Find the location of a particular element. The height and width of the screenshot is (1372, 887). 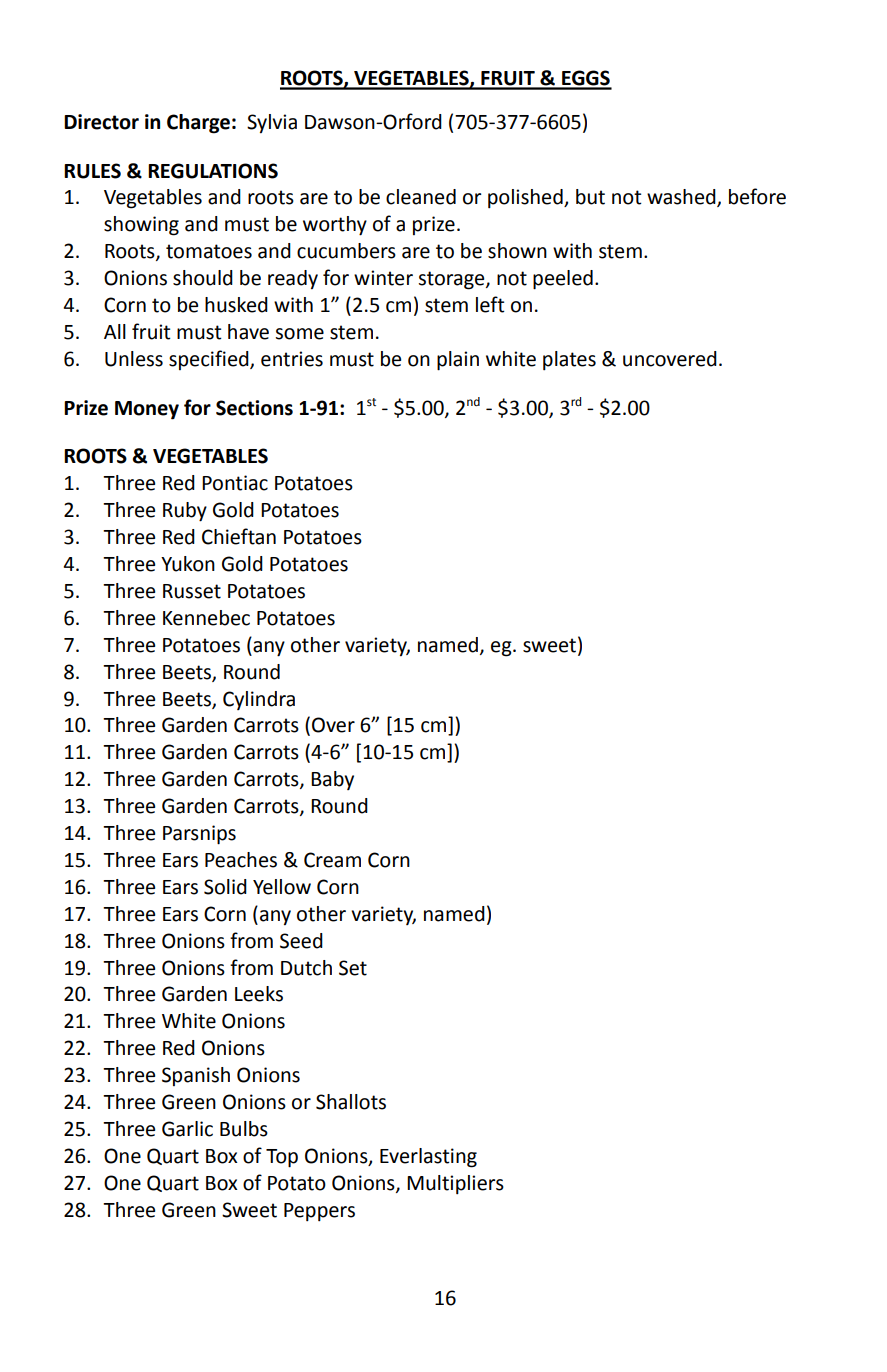

Russet is located at coordinates (192, 591).
